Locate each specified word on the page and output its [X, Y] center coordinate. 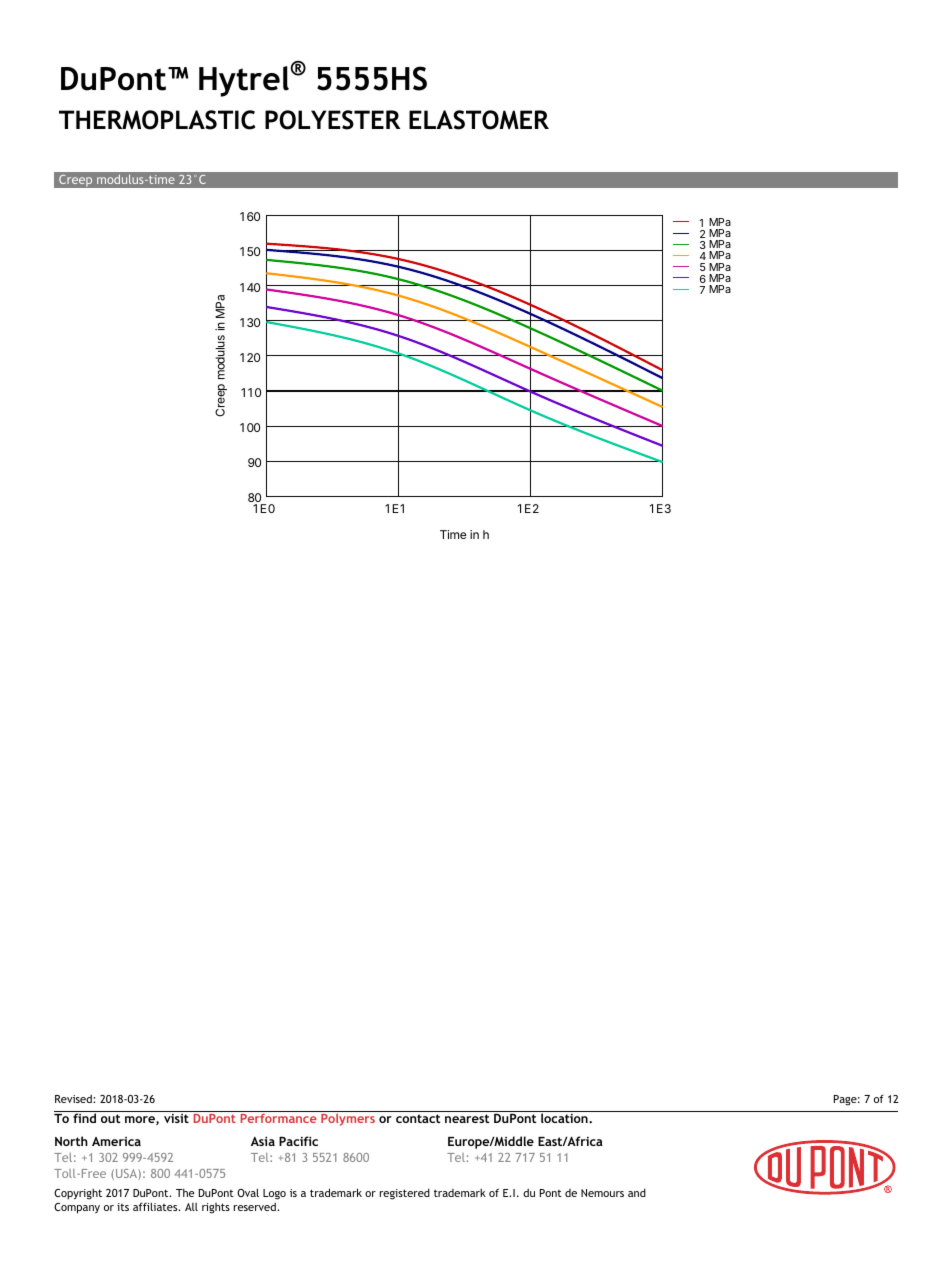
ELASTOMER [479, 120]
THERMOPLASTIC [157, 120]
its [123, 1207]
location [565, 1118]
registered [405, 1194]
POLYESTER [332, 120]
